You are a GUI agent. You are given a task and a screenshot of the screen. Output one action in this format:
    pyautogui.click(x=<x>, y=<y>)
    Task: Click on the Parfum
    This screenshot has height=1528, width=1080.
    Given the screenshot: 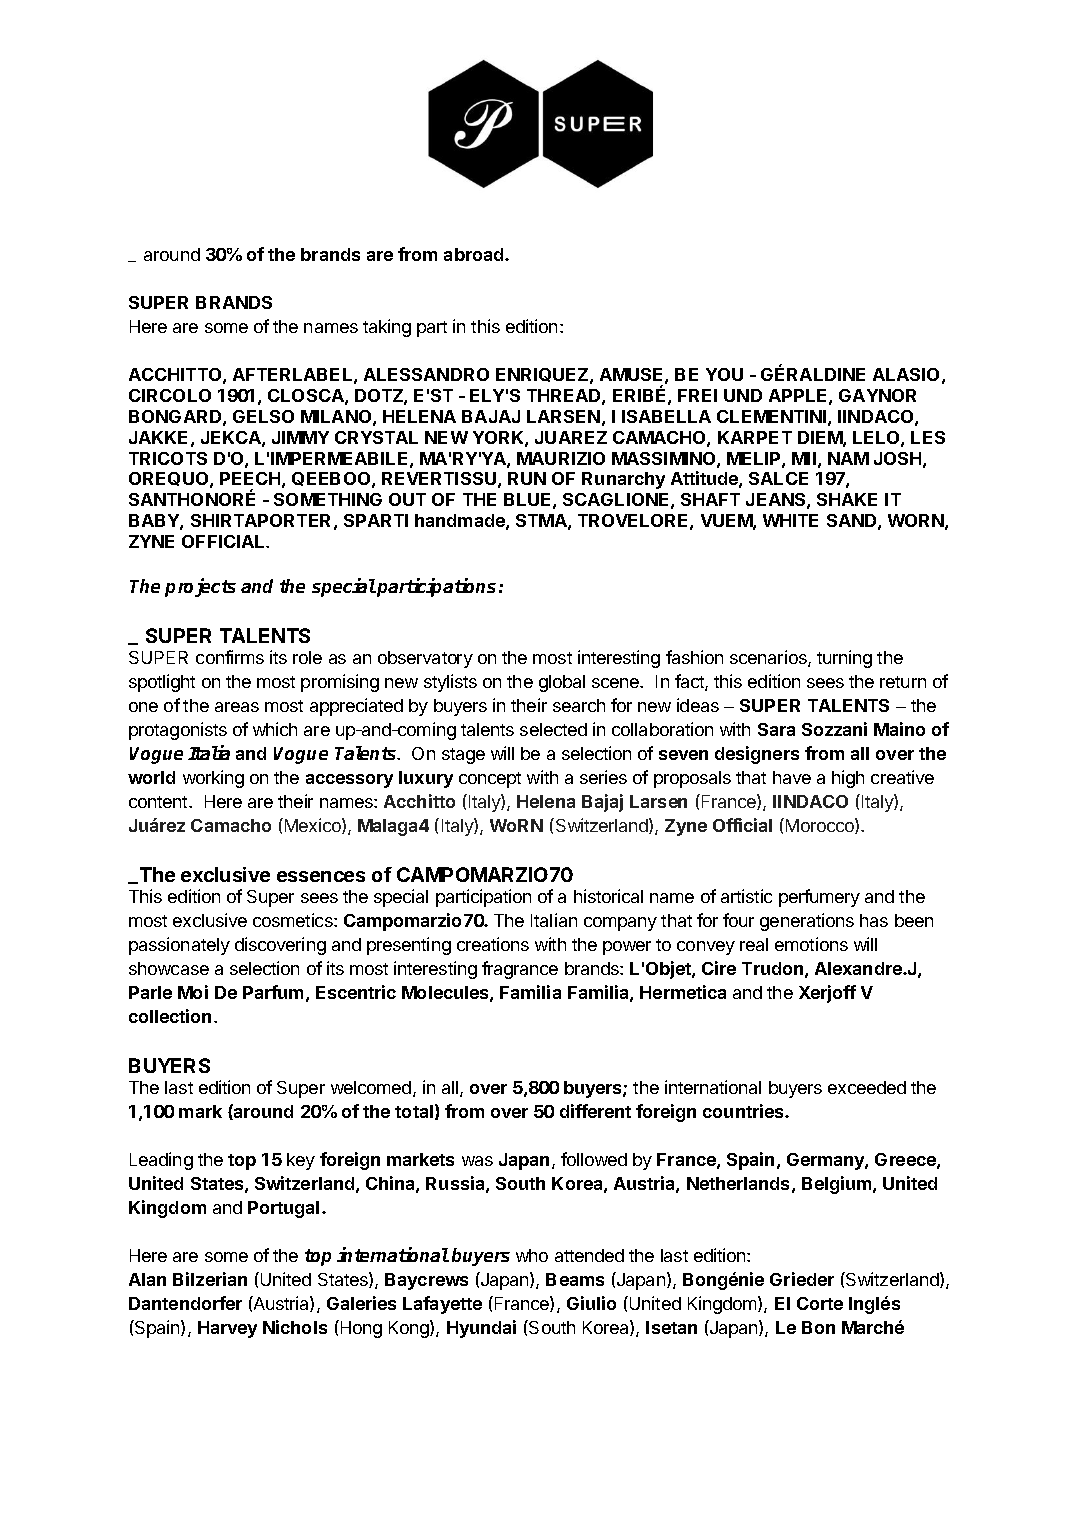 What is the action you would take?
    pyautogui.click(x=273, y=992)
